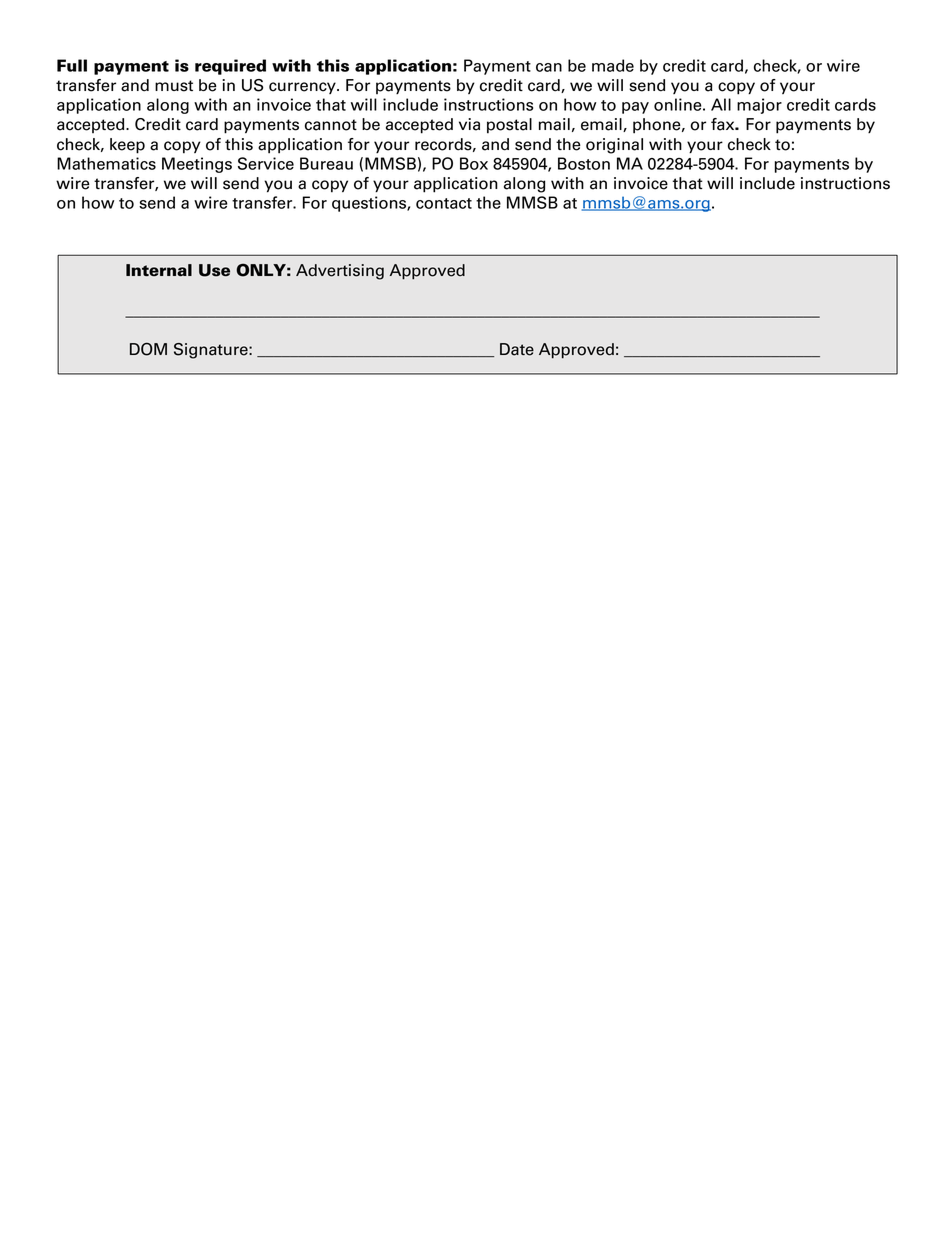  Describe the element at coordinates (174, 86) in the document. I see `must` at that location.
